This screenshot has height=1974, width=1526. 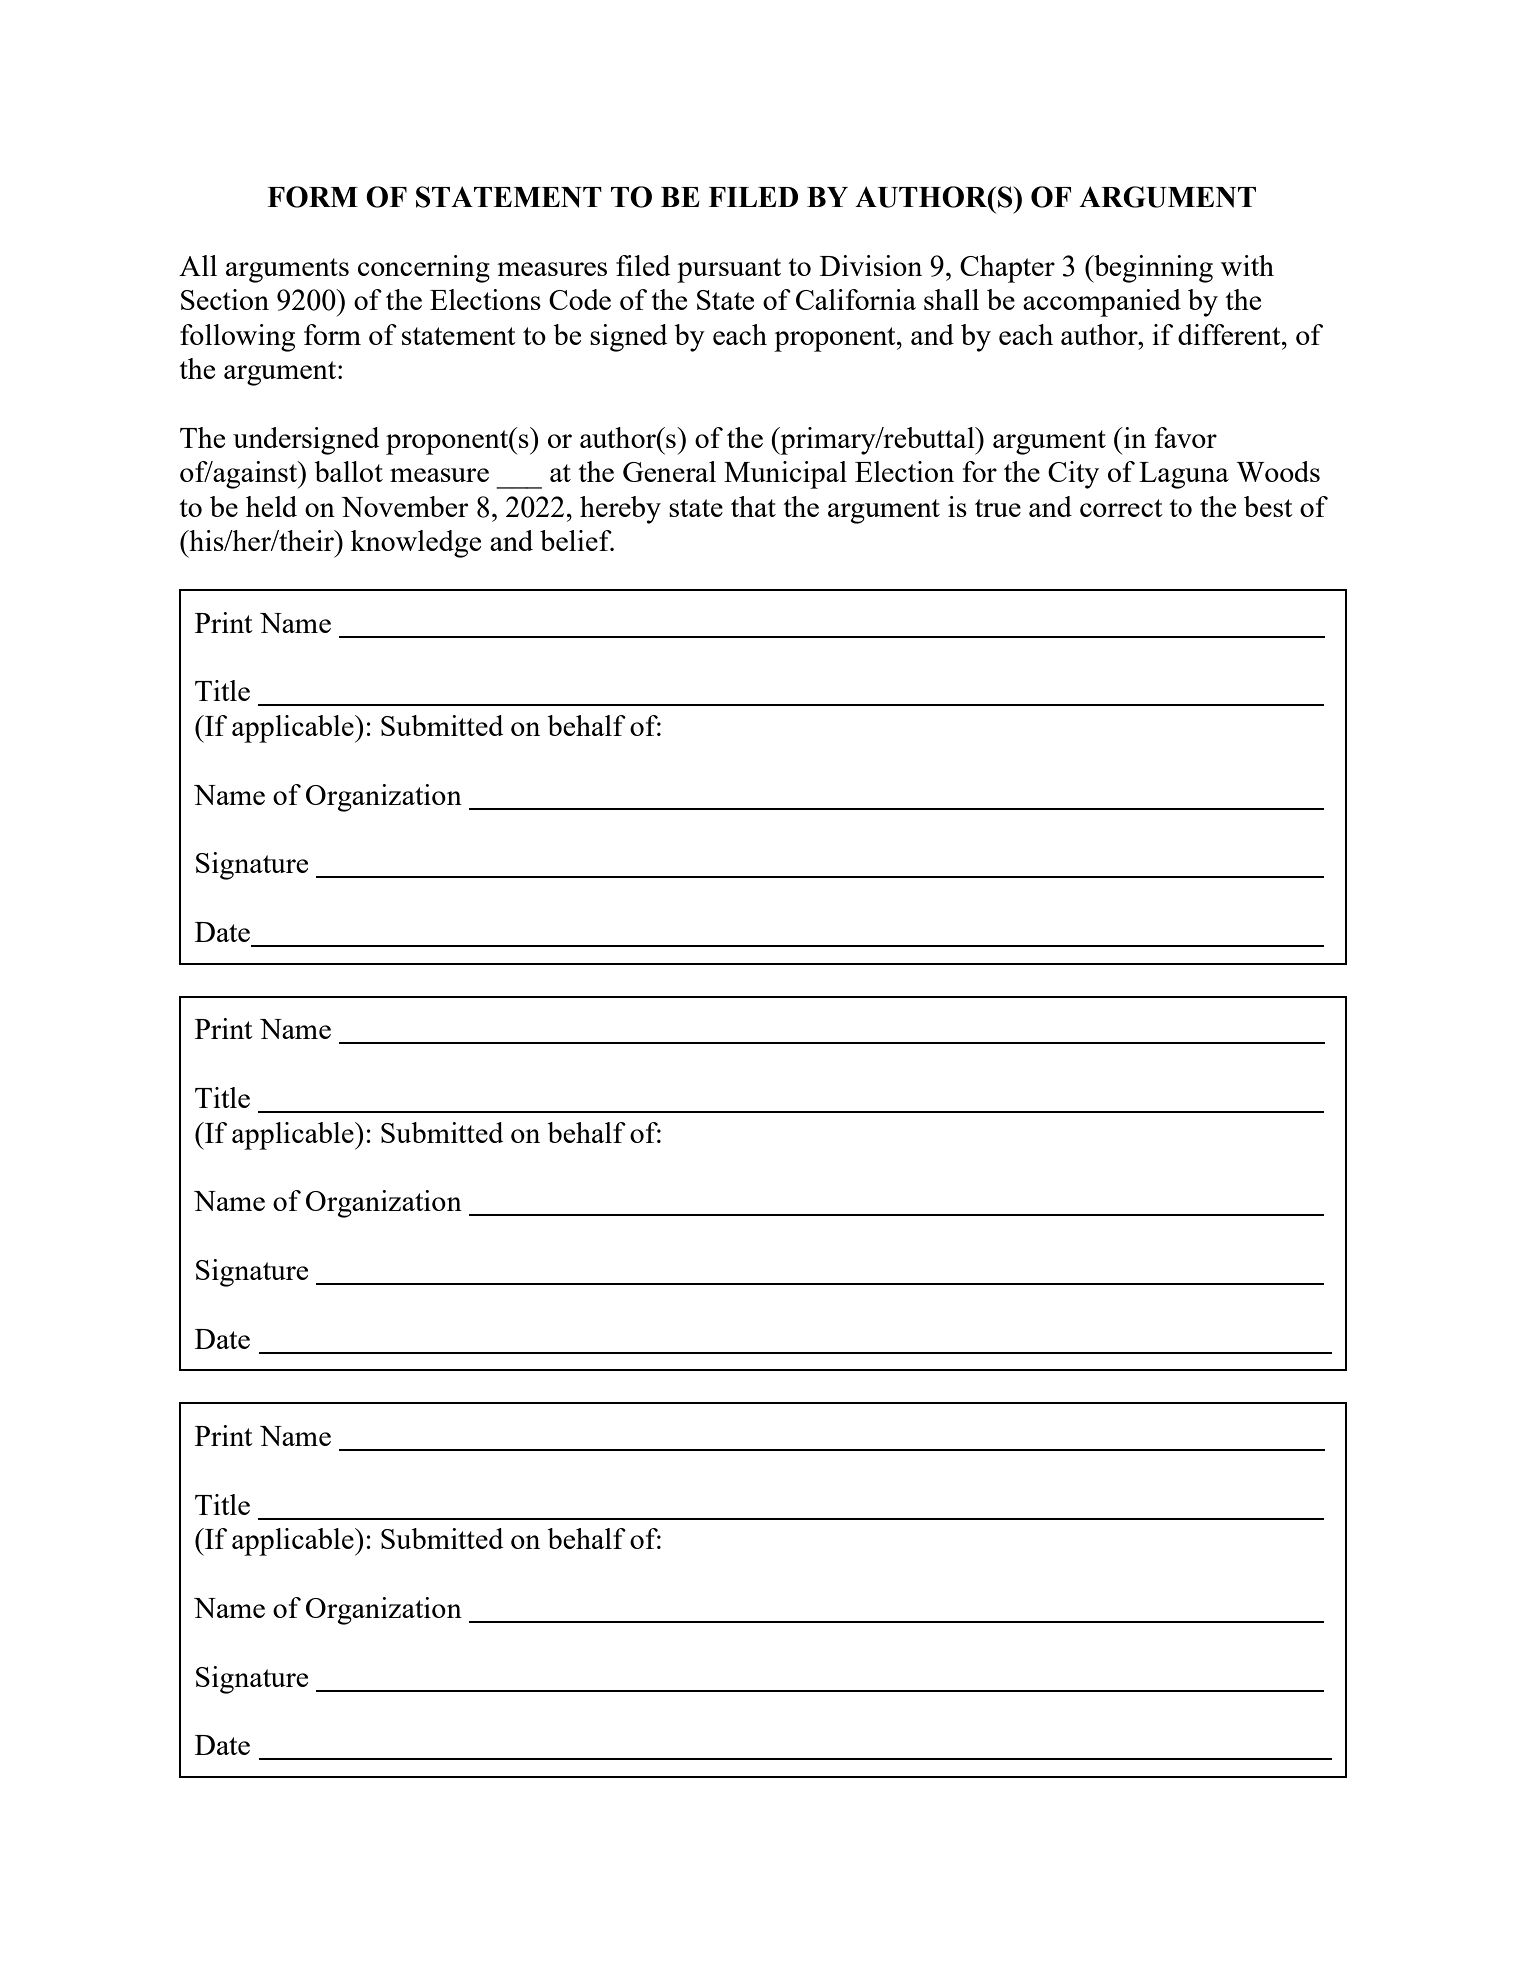 I want to click on concerning, so click(x=424, y=269).
